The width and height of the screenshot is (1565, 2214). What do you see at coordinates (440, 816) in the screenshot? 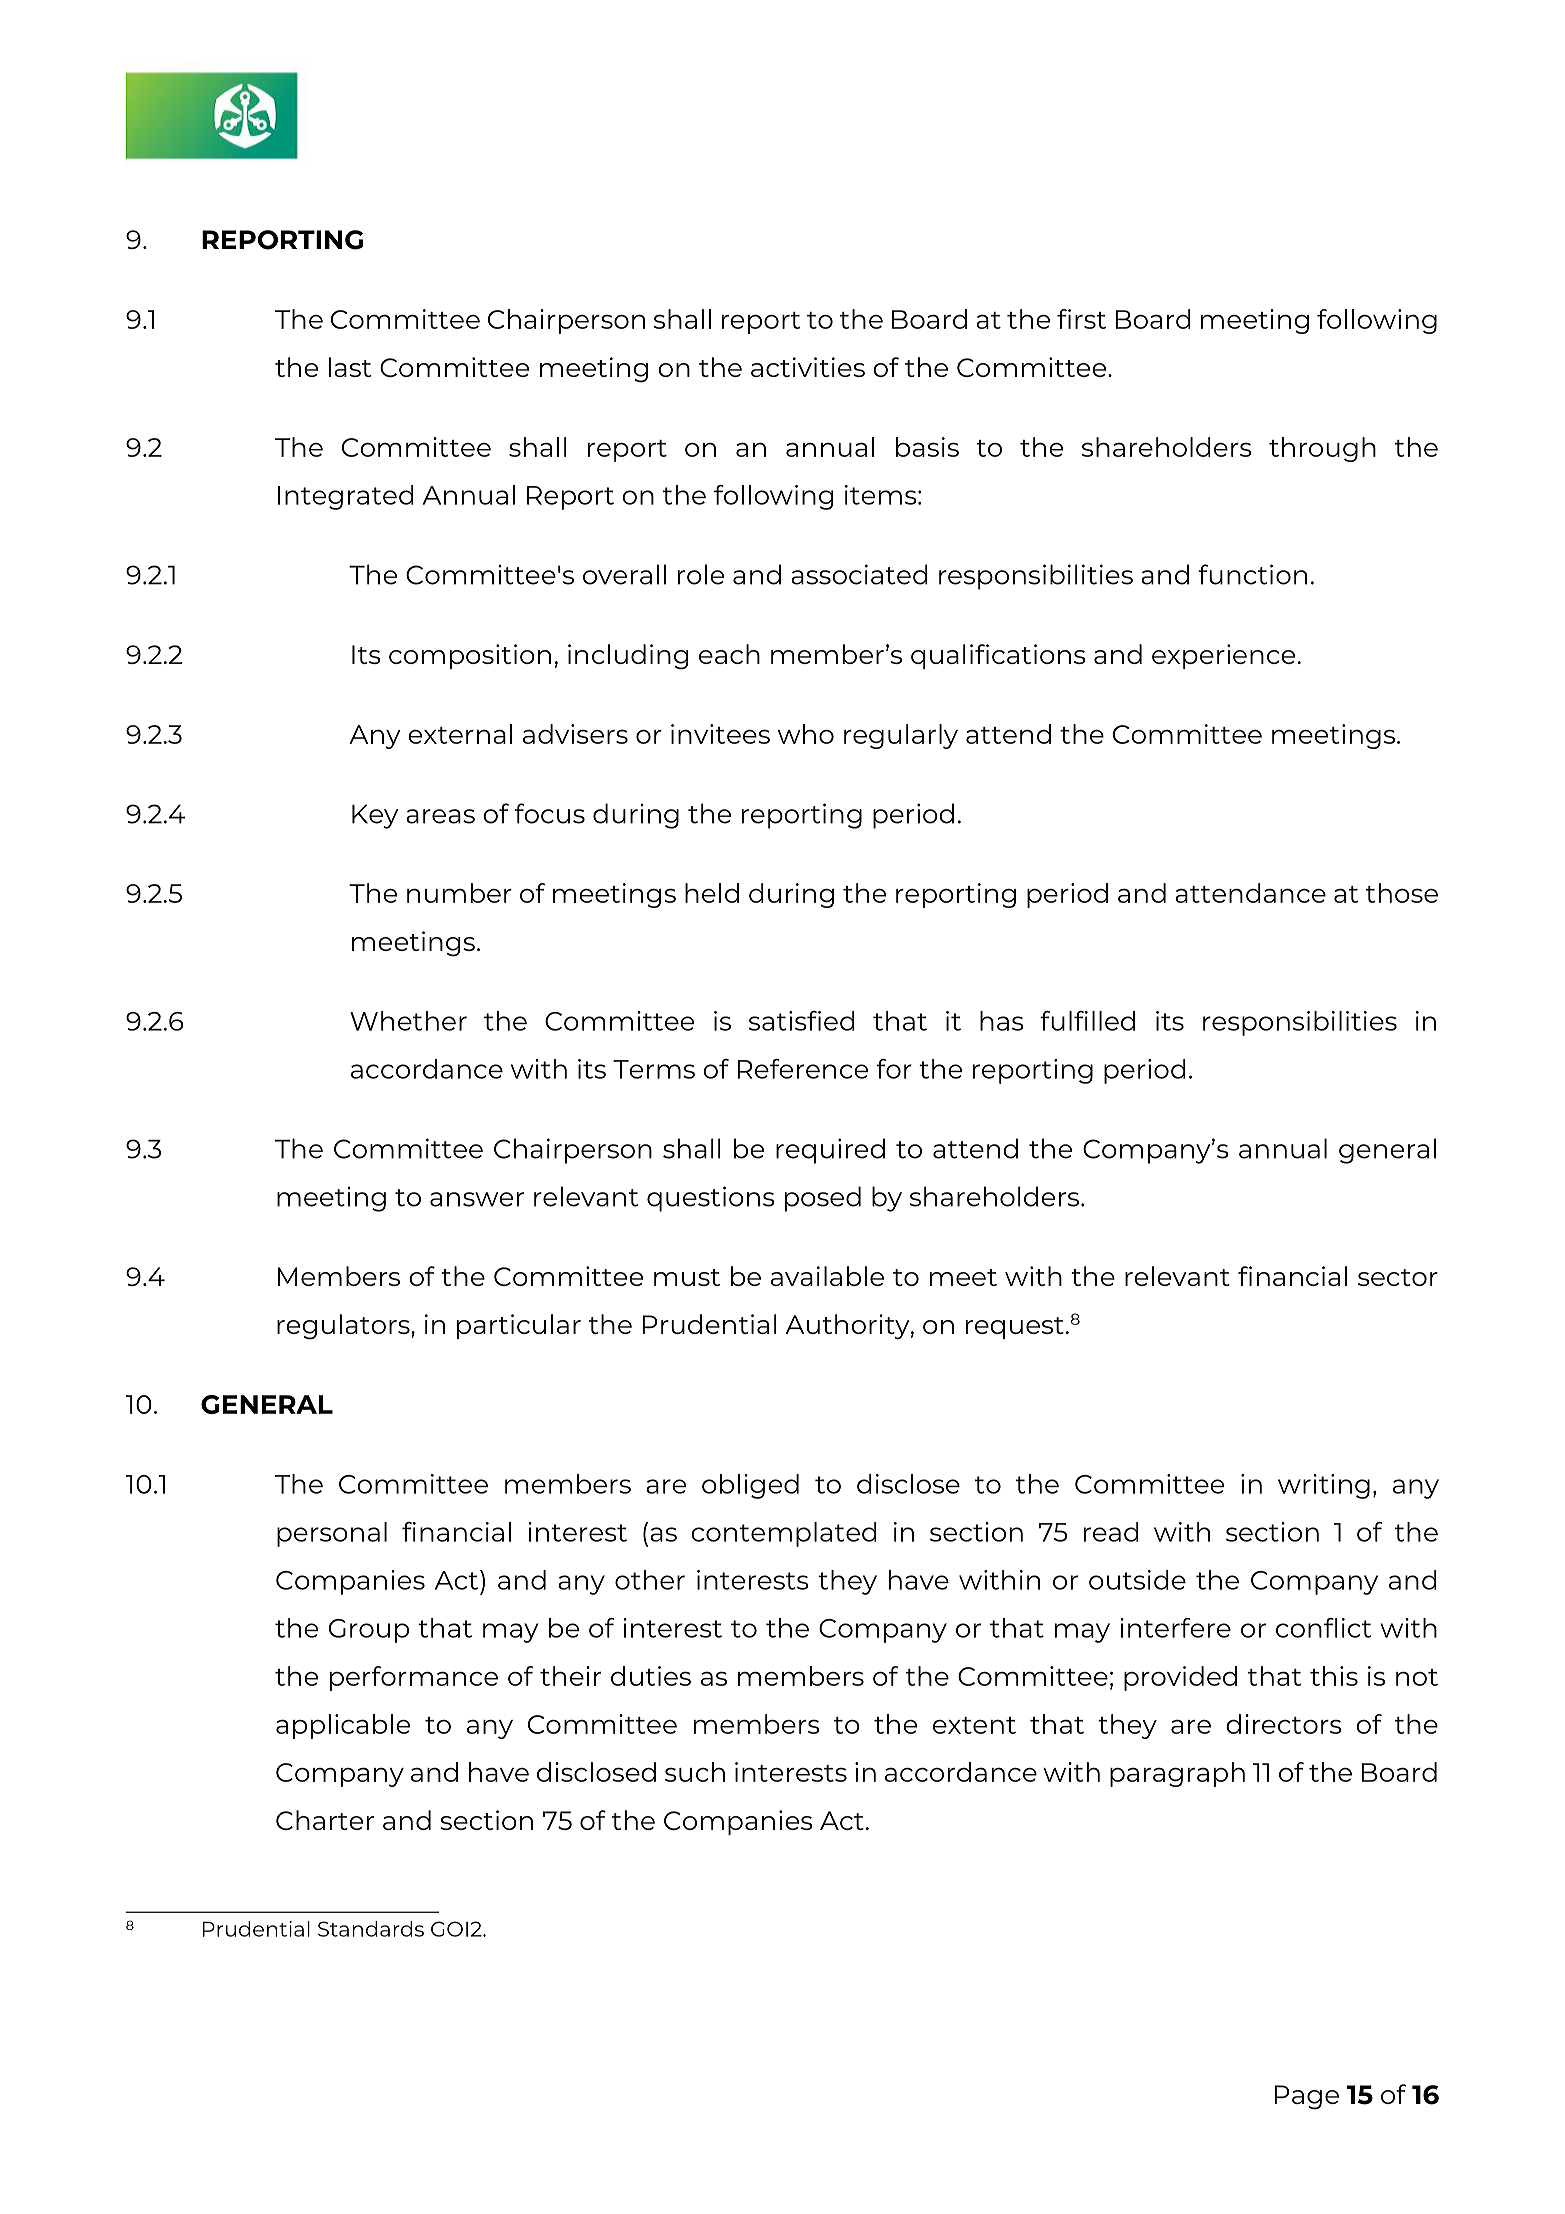
I see `areas` at bounding box center [440, 816].
